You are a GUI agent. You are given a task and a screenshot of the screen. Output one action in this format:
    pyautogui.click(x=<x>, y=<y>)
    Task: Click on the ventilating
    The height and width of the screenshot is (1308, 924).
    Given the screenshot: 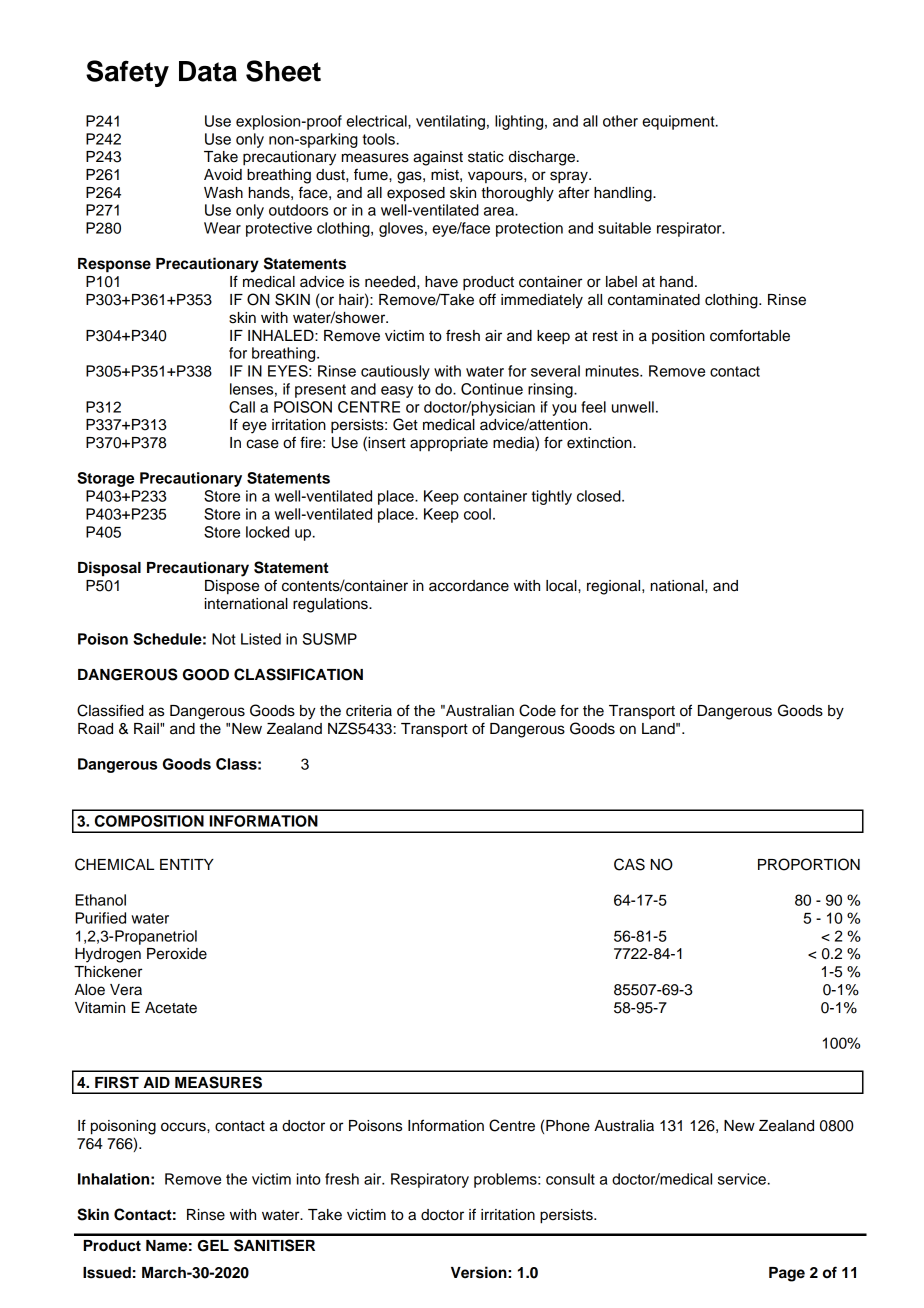 What is the action you would take?
    pyautogui.click(x=450, y=122)
